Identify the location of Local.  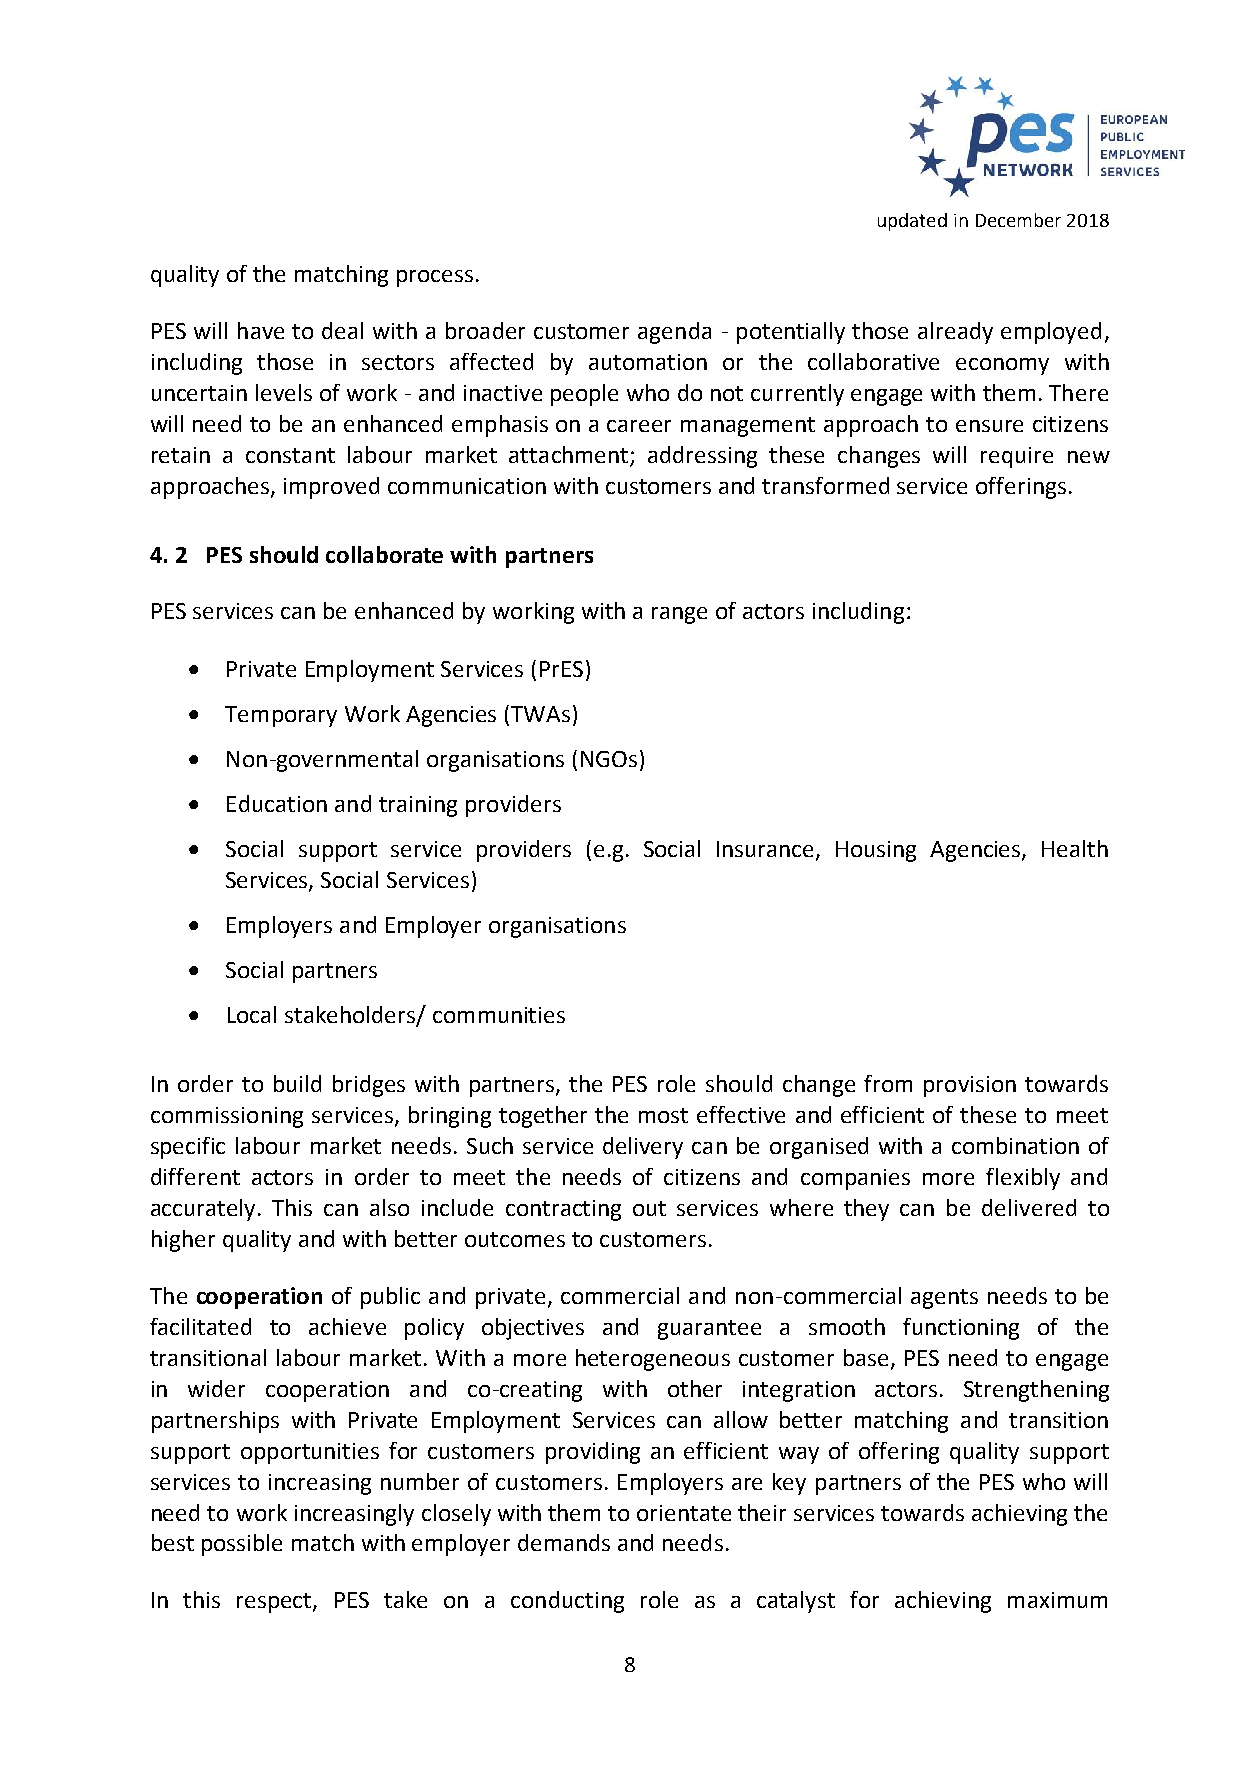
(252, 1014).
